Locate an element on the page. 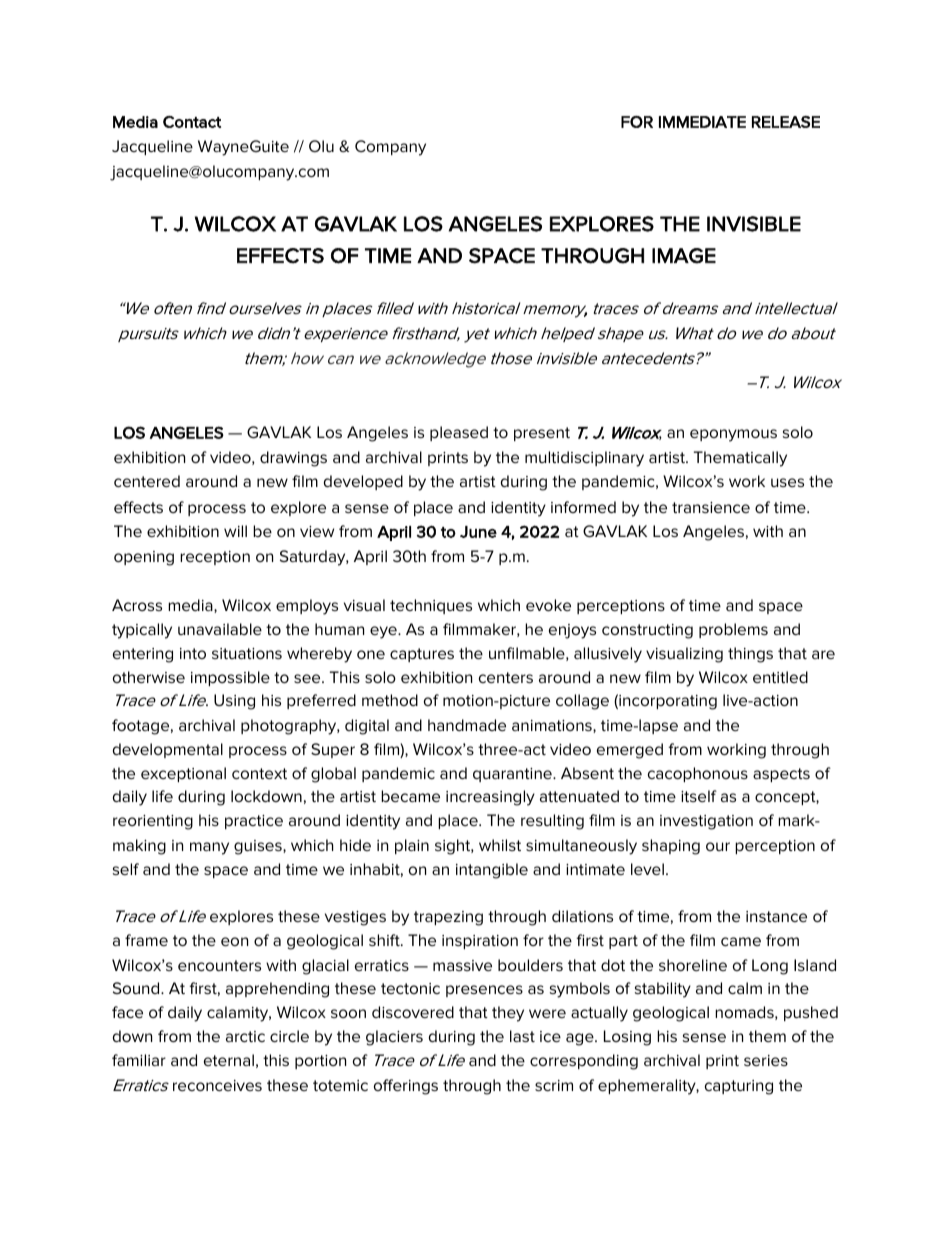 The width and height of the image is (952, 1233). last is located at coordinates (522, 1036).
